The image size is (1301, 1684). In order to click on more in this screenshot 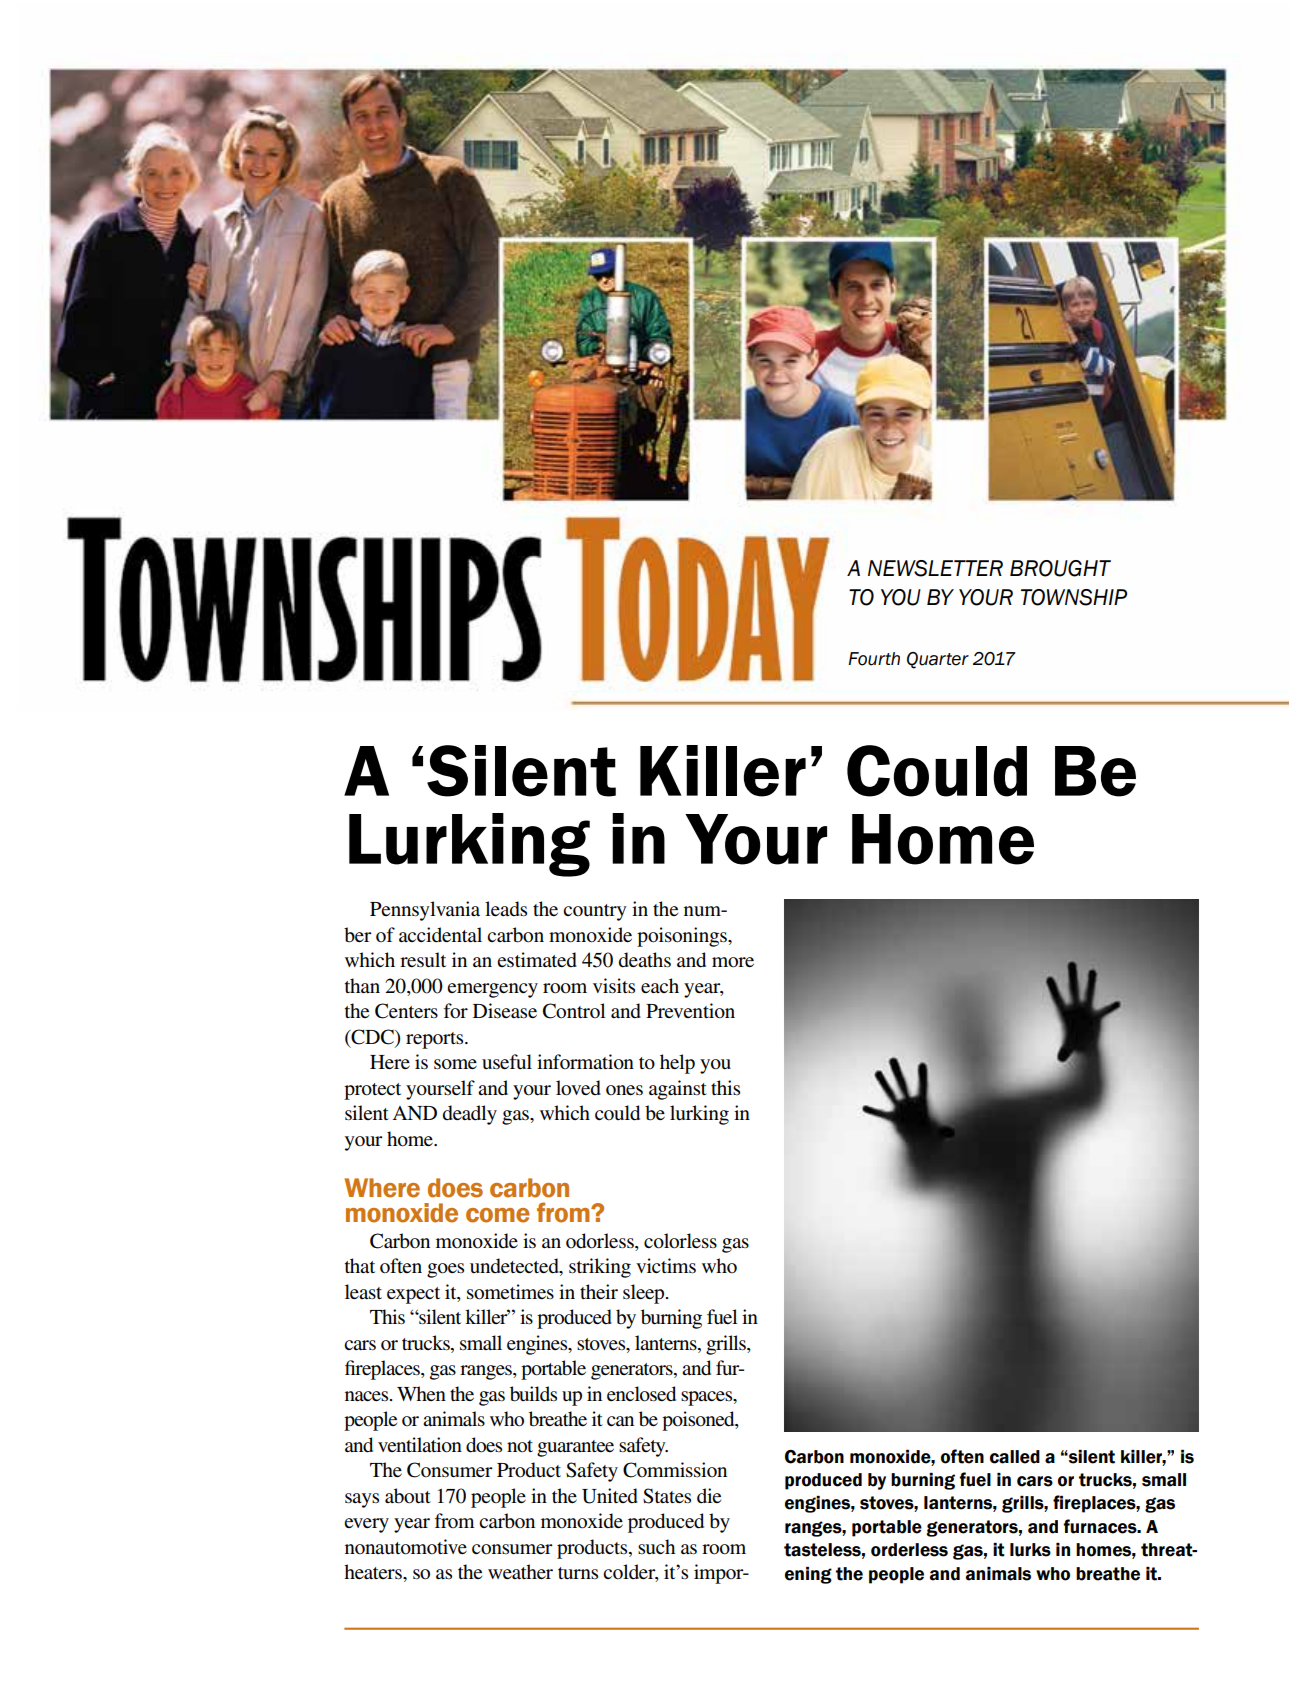, I will do `click(733, 962)`.
